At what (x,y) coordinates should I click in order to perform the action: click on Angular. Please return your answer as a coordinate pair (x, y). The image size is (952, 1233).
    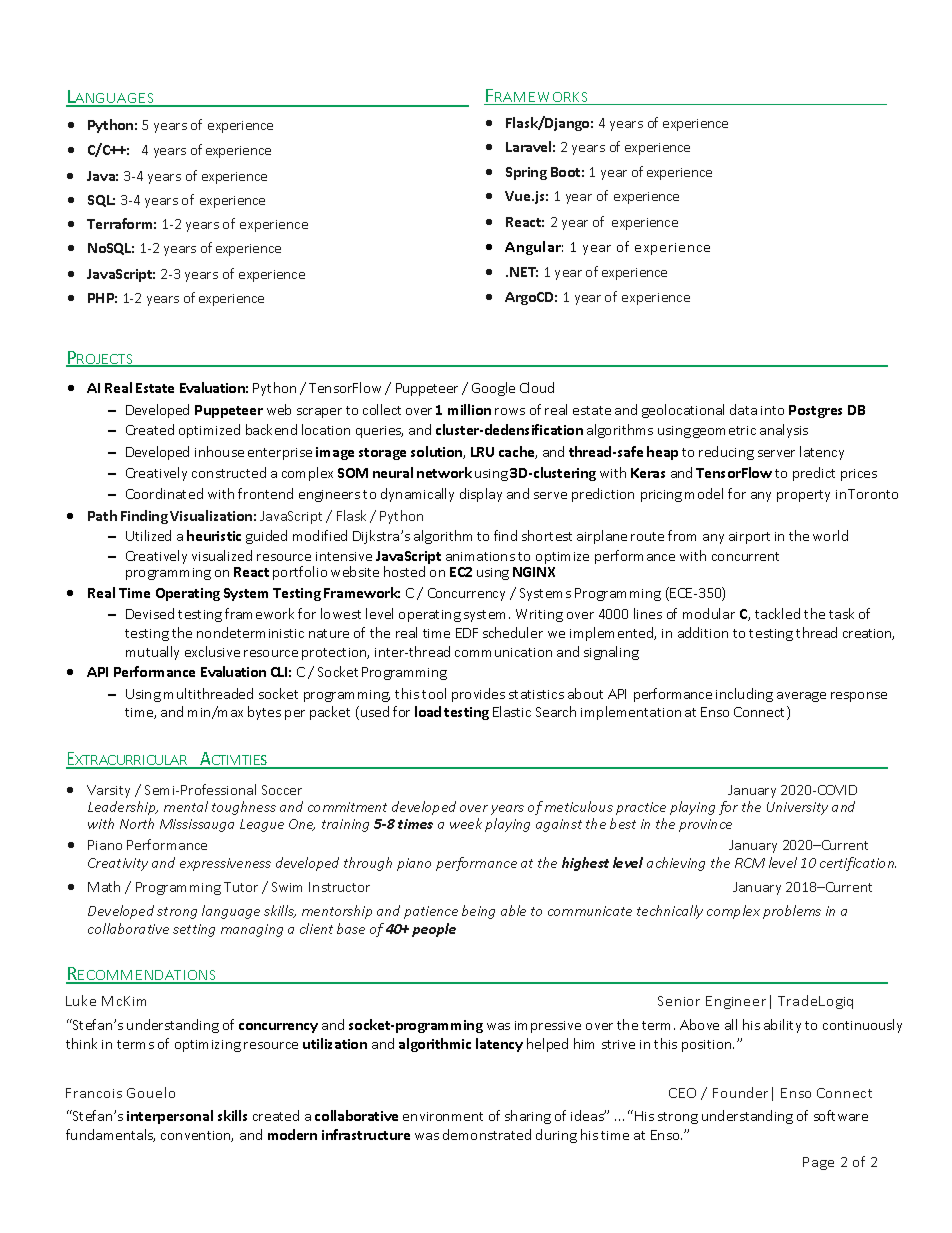
    Looking at the image, I should click on (534, 248).
